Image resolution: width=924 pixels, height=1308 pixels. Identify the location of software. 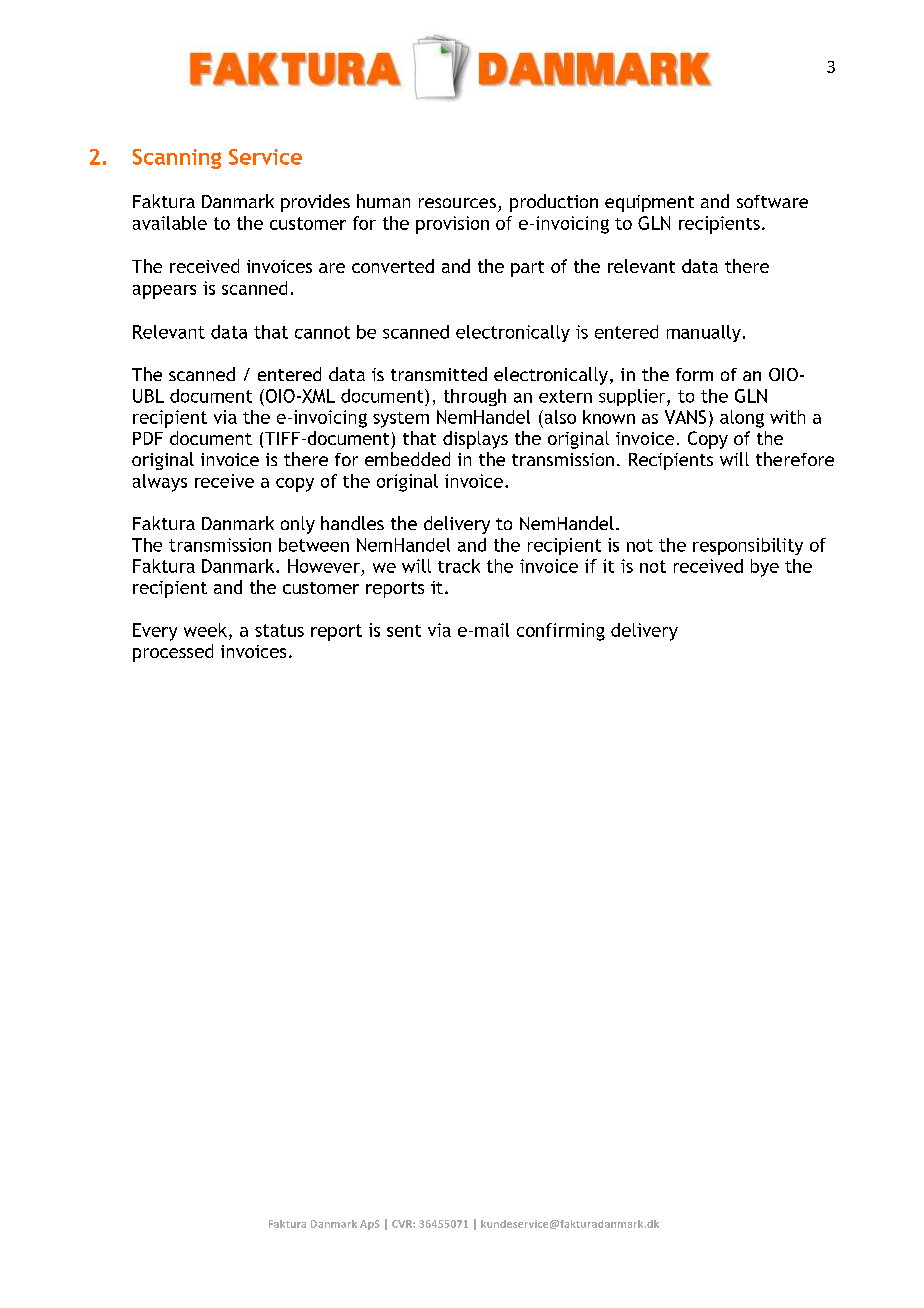
(772, 201).
